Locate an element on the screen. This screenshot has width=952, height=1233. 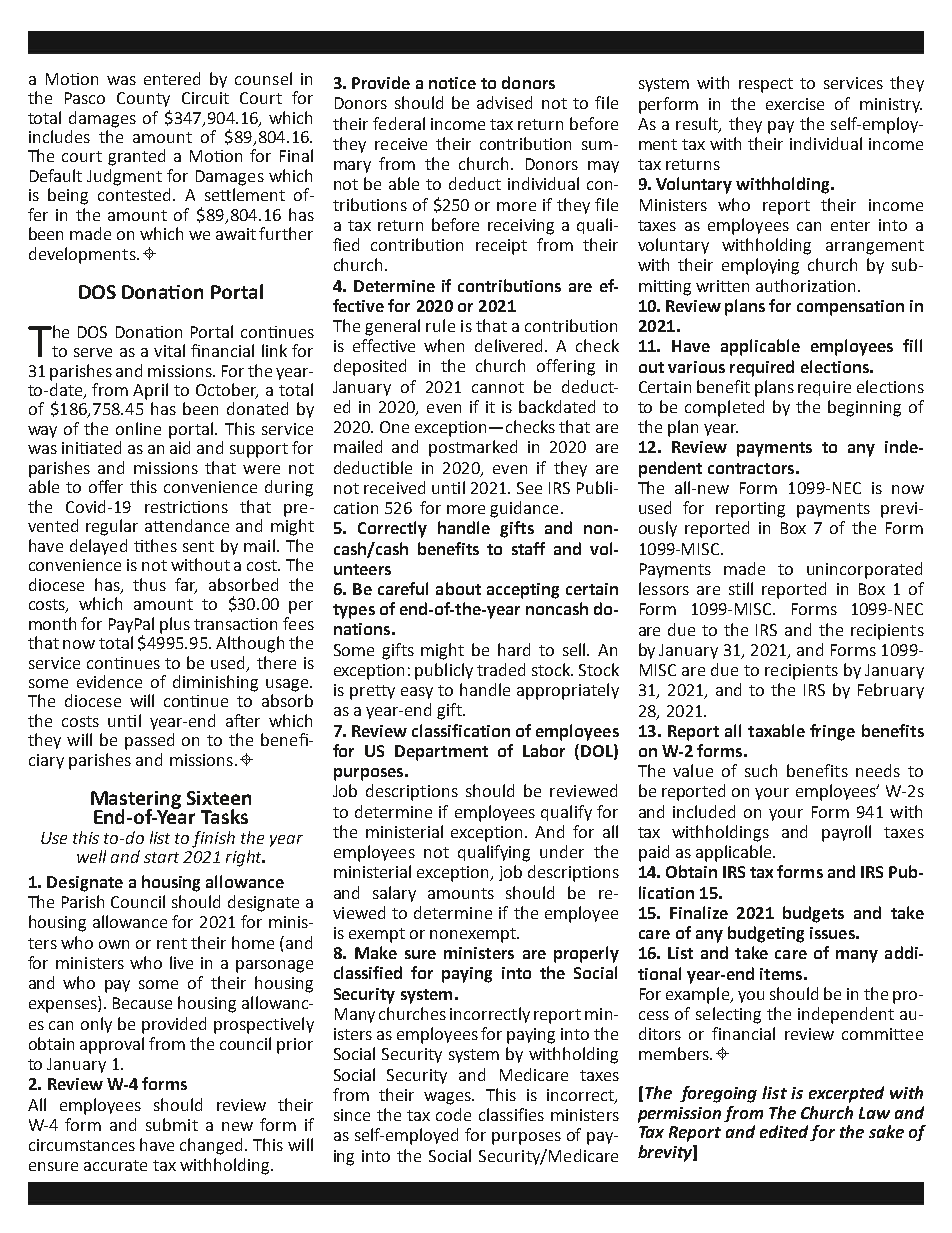
exercise is located at coordinates (795, 104).
